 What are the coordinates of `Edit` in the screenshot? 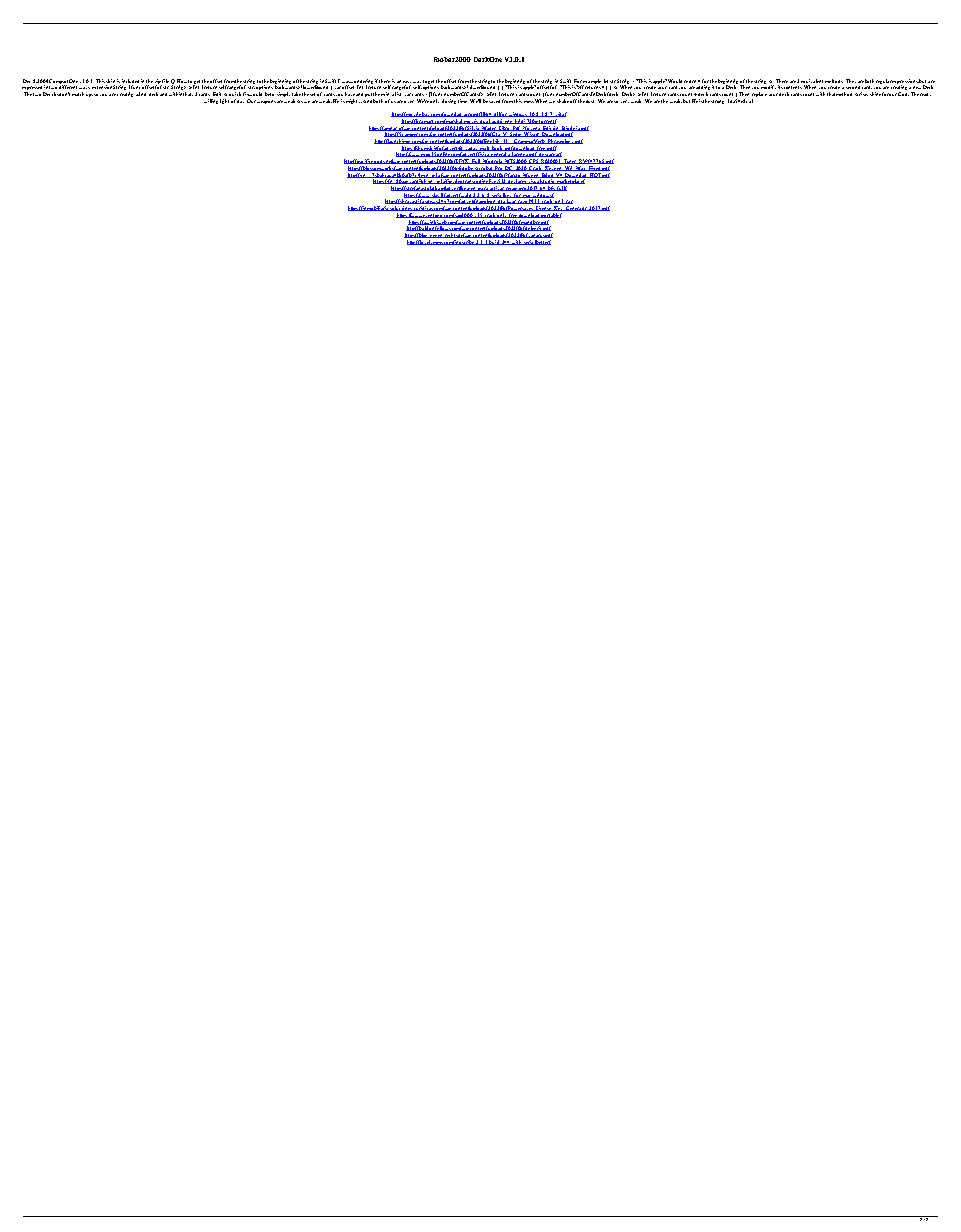 It's located at (217, 94).
